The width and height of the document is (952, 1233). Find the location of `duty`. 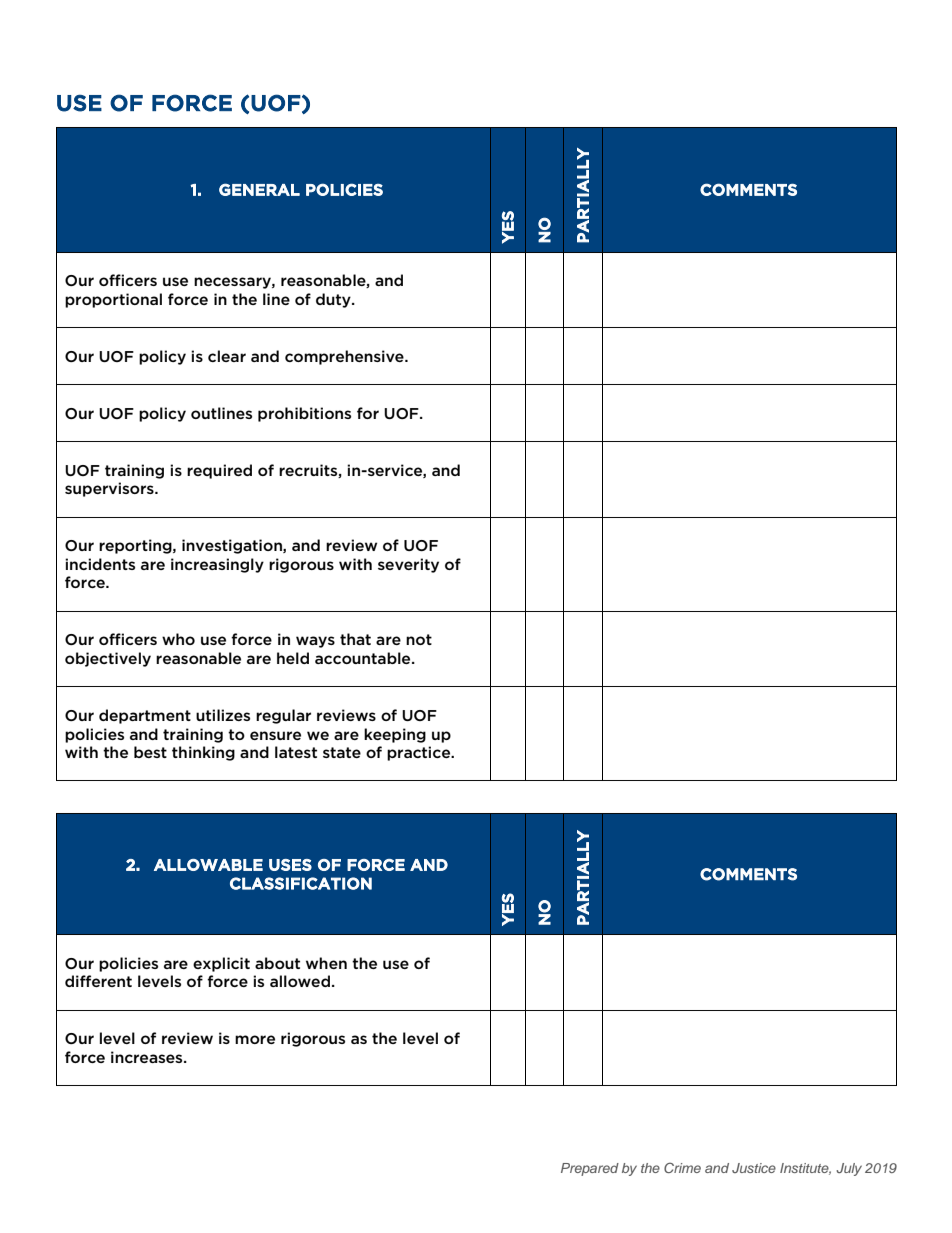

duty is located at coordinates (334, 300).
